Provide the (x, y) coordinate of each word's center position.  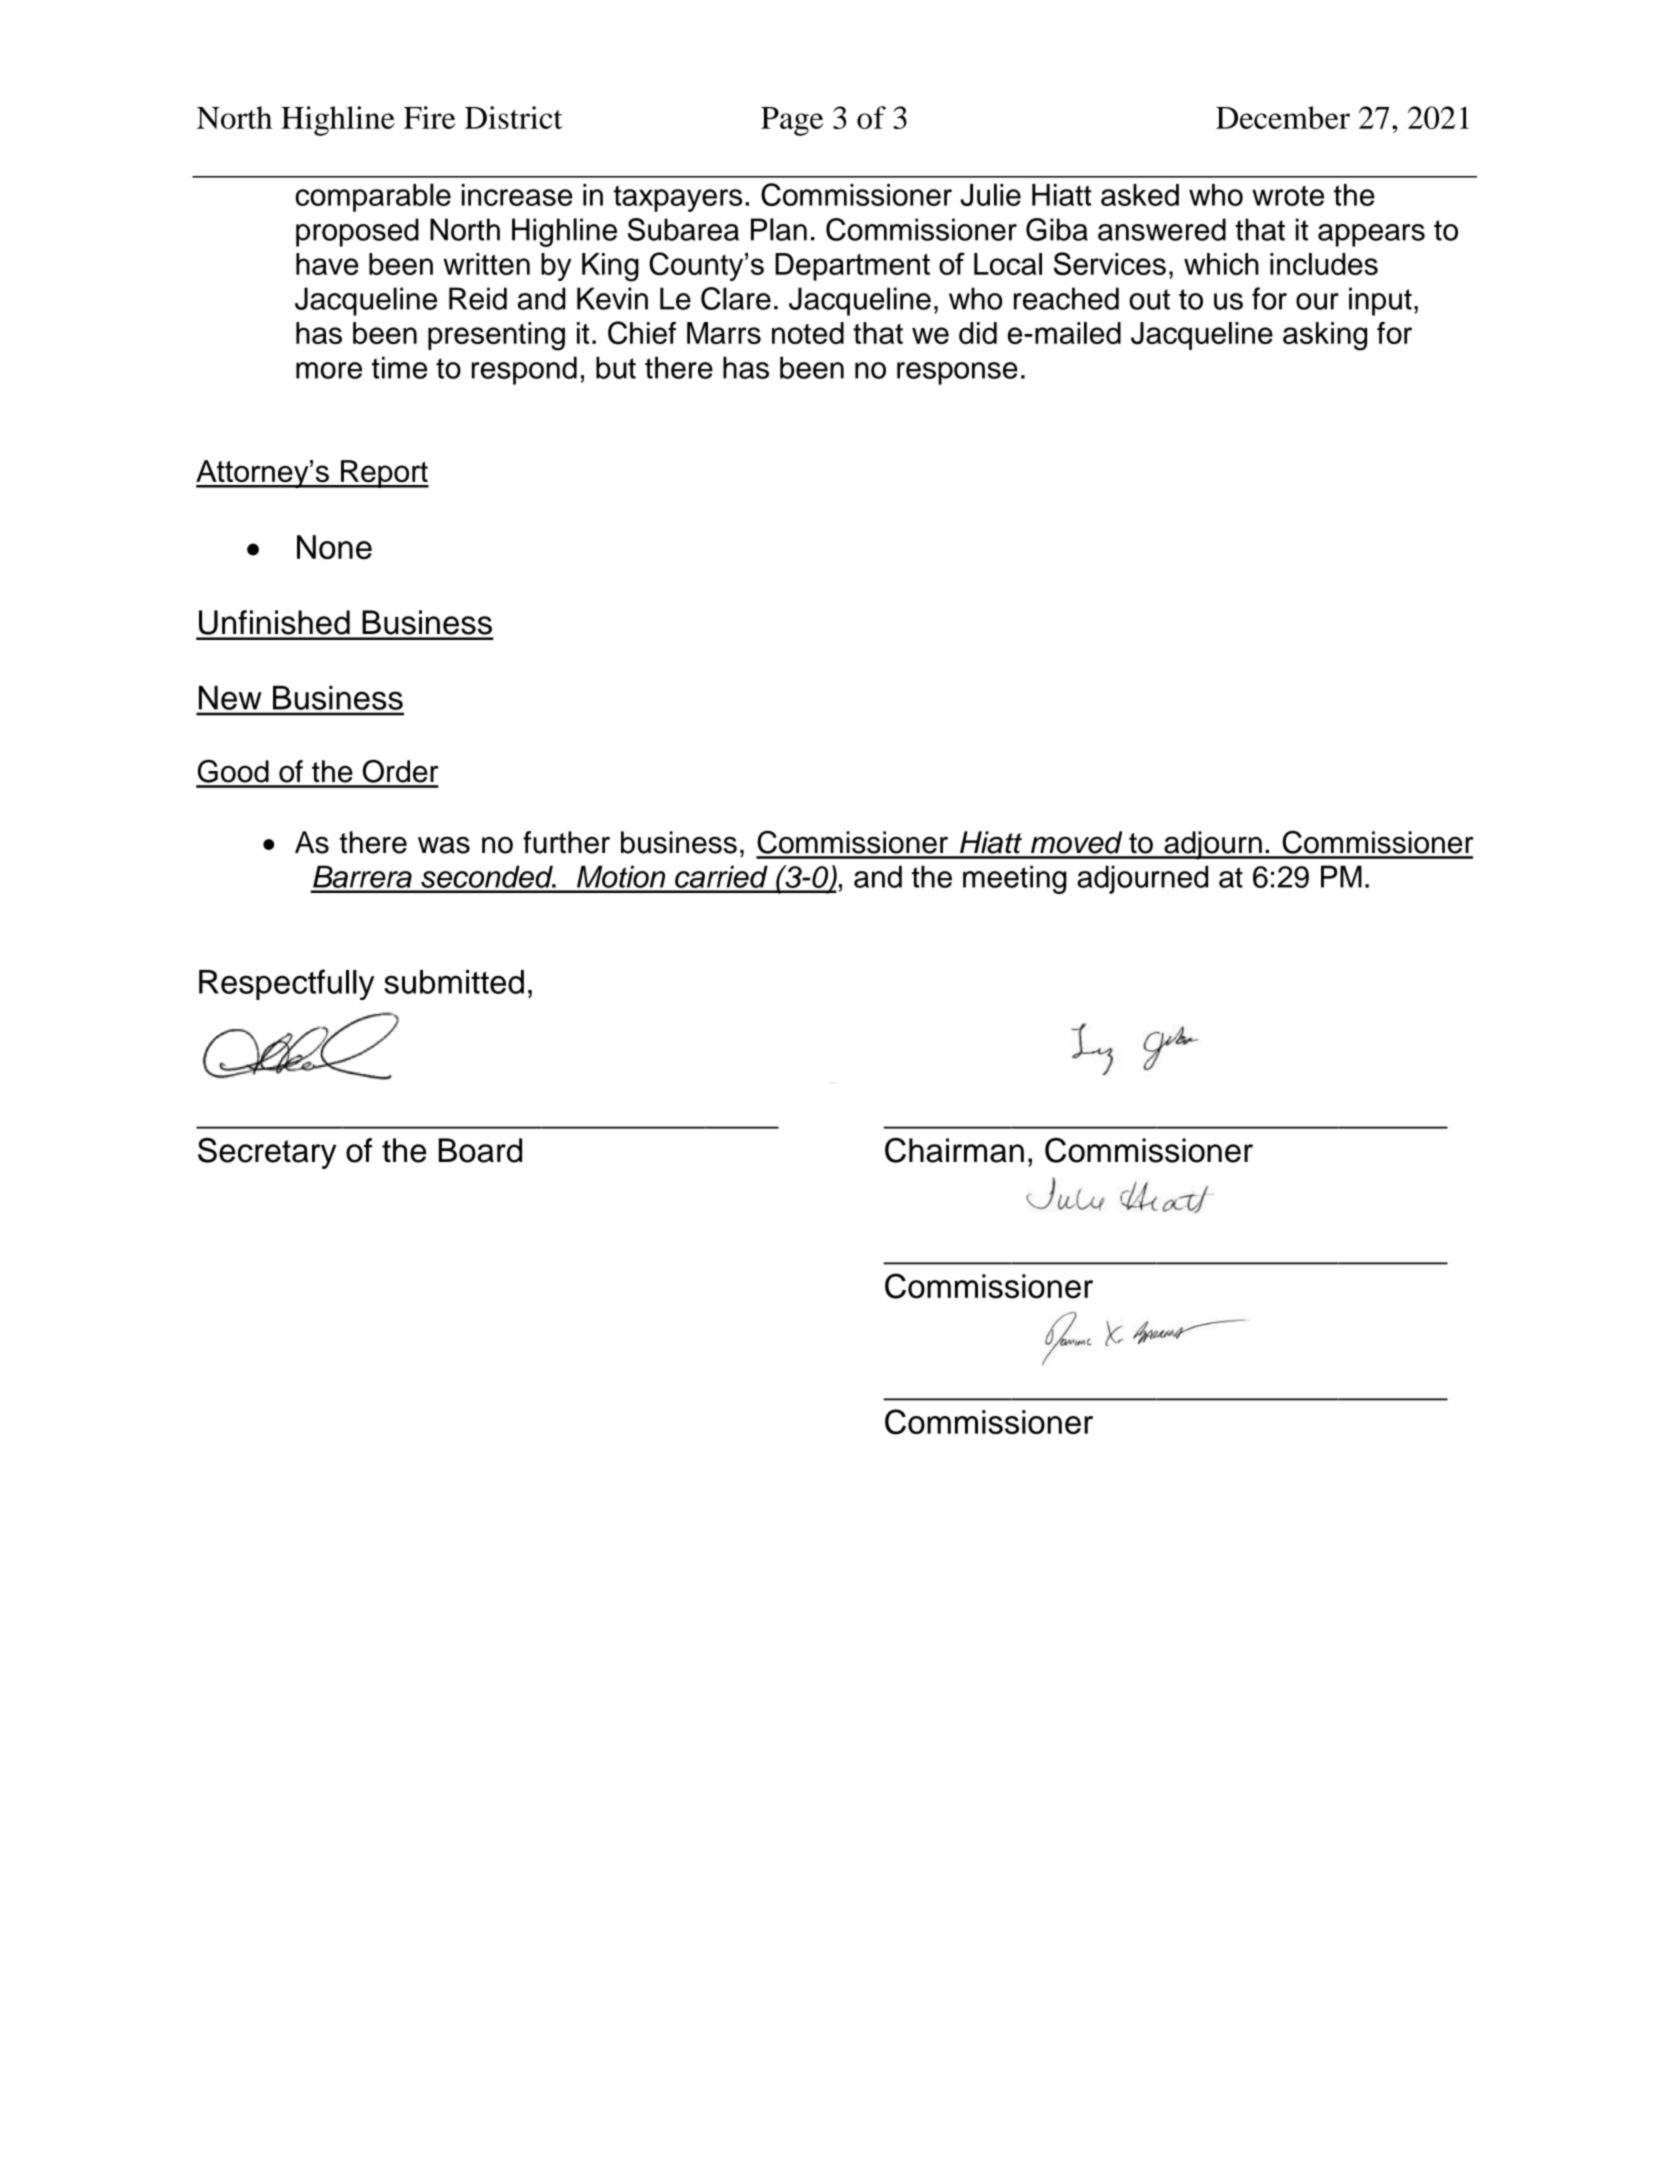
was (444, 845)
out (1149, 299)
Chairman (954, 1150)
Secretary (267, 1153)
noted (808, 333)
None (334, 547)
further (566, 842)
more (329, 370)
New (230, 698)
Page (792, 121)
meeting (1015, 879)
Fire (429, 117)
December (1283, 117)
